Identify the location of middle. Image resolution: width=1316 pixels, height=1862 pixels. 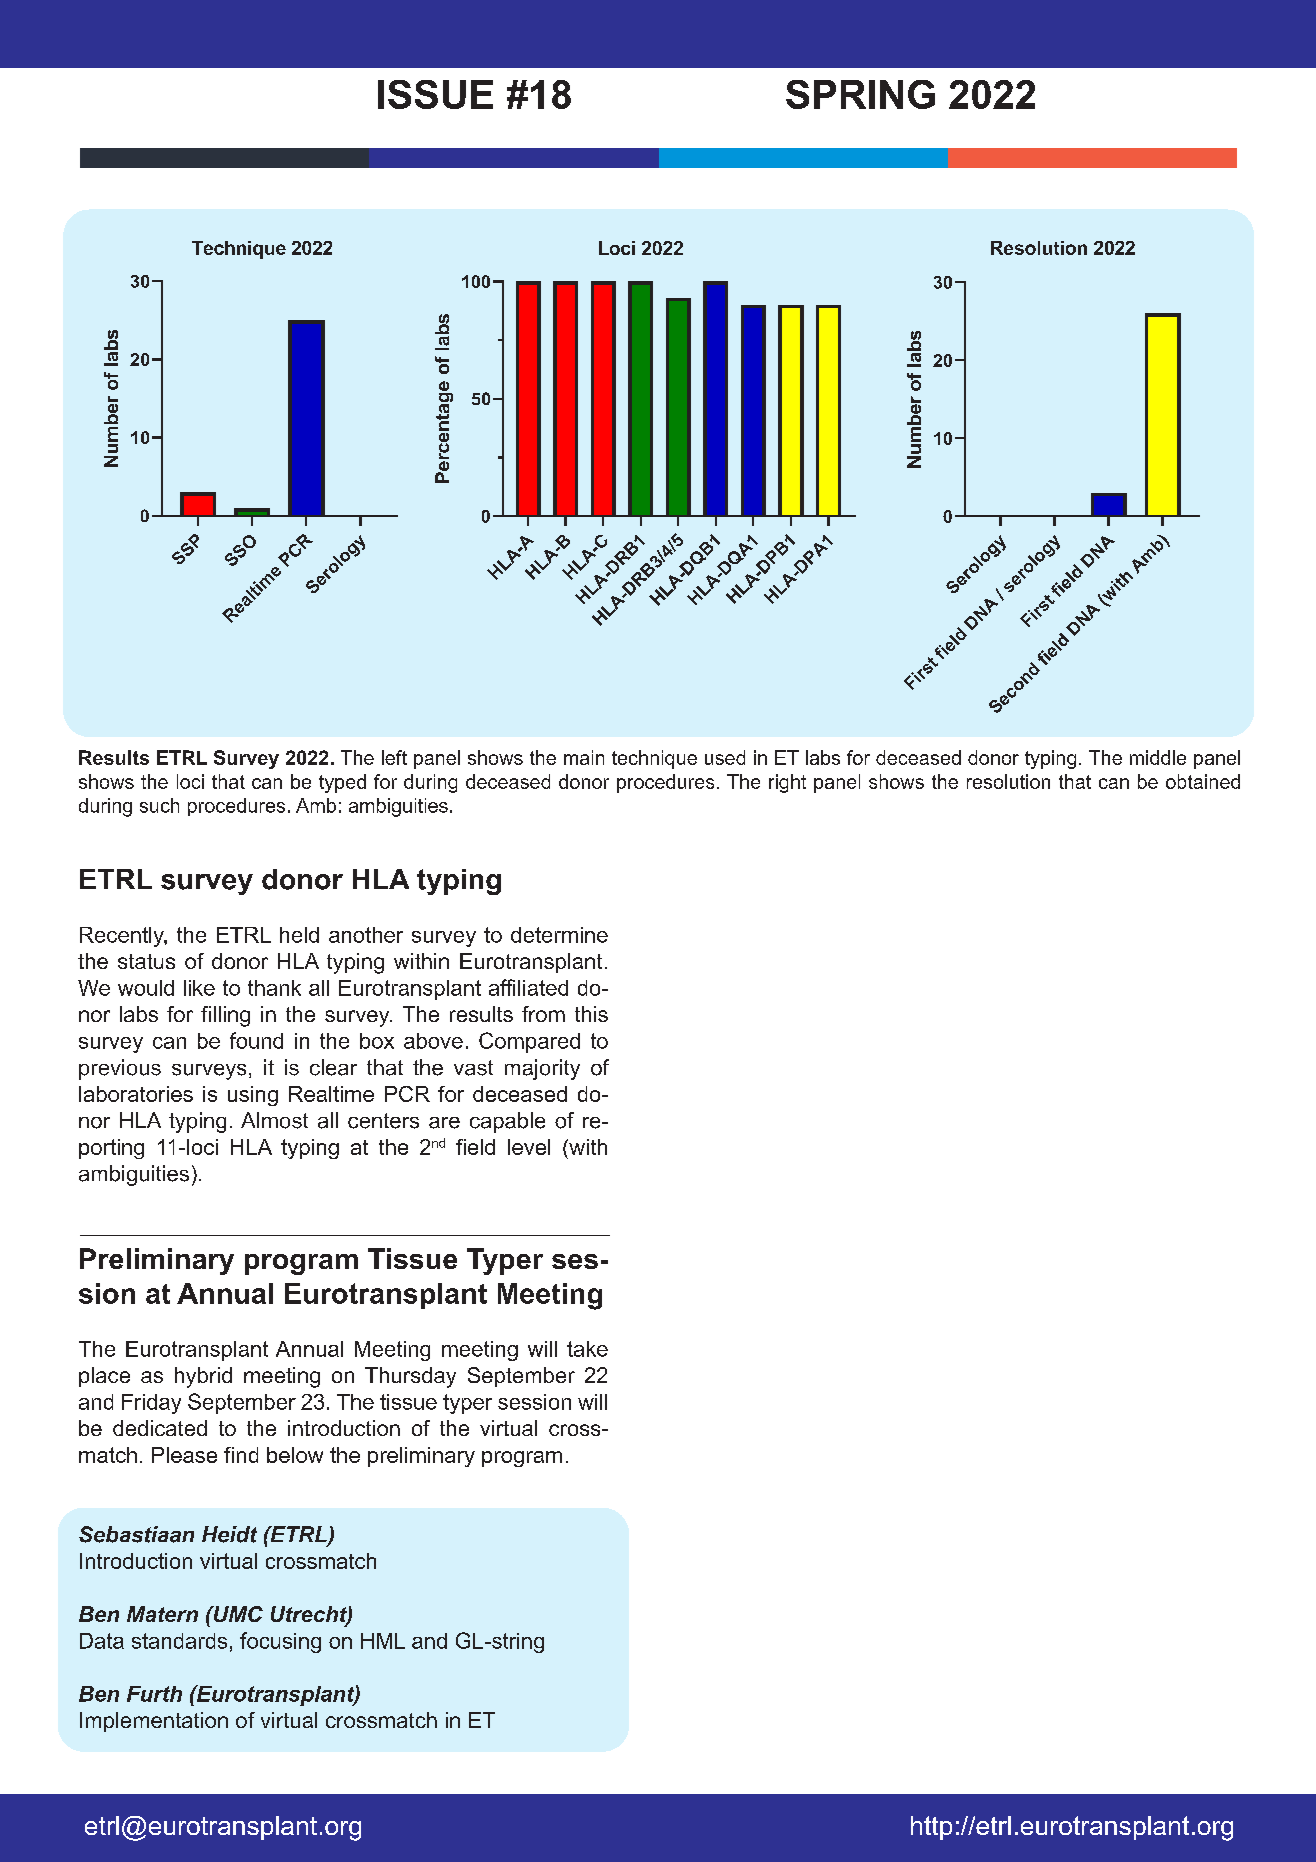
(1158, 757).
